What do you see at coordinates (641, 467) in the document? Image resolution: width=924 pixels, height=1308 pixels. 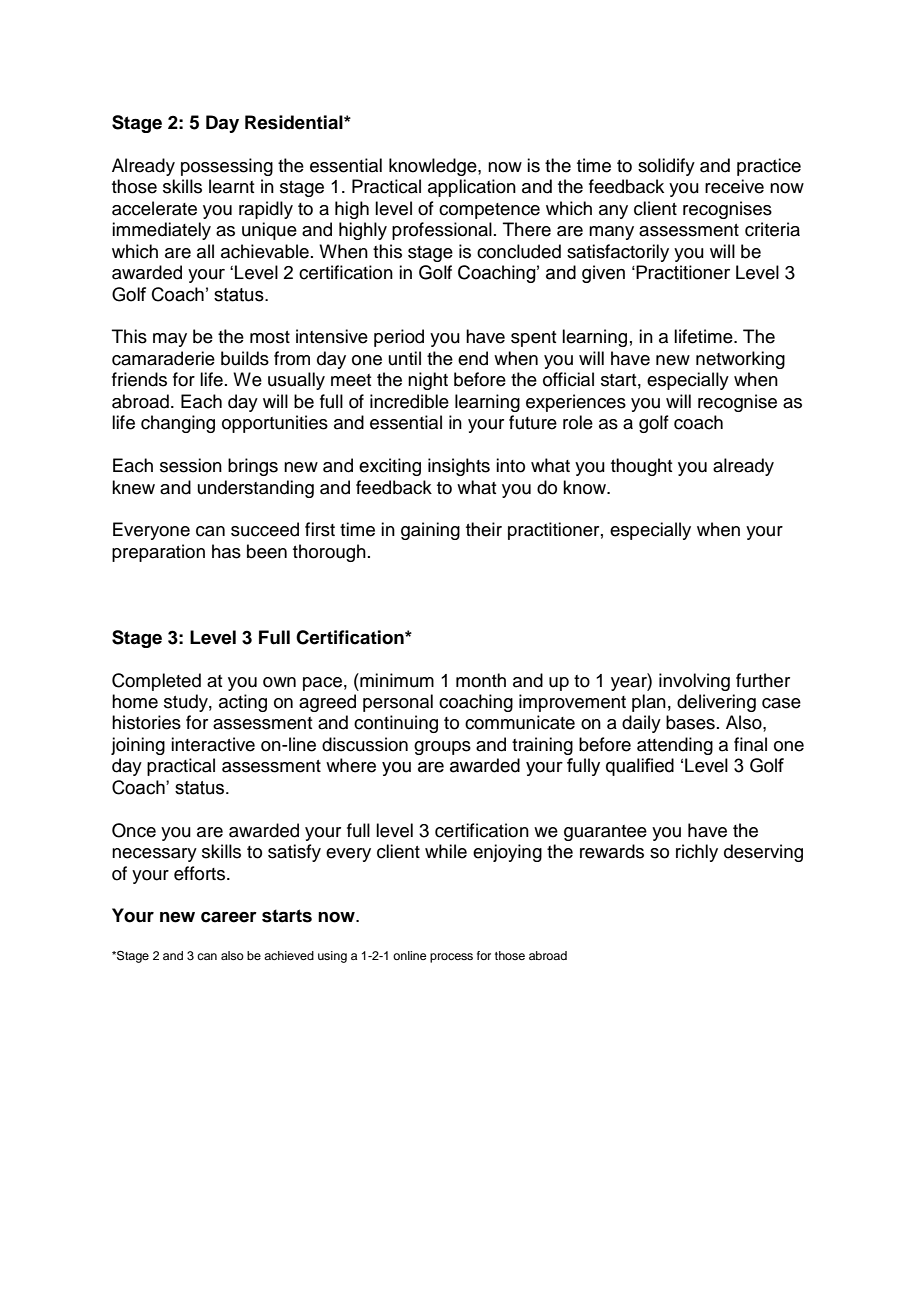 I see `thought` at bounding box center [641, 467].
